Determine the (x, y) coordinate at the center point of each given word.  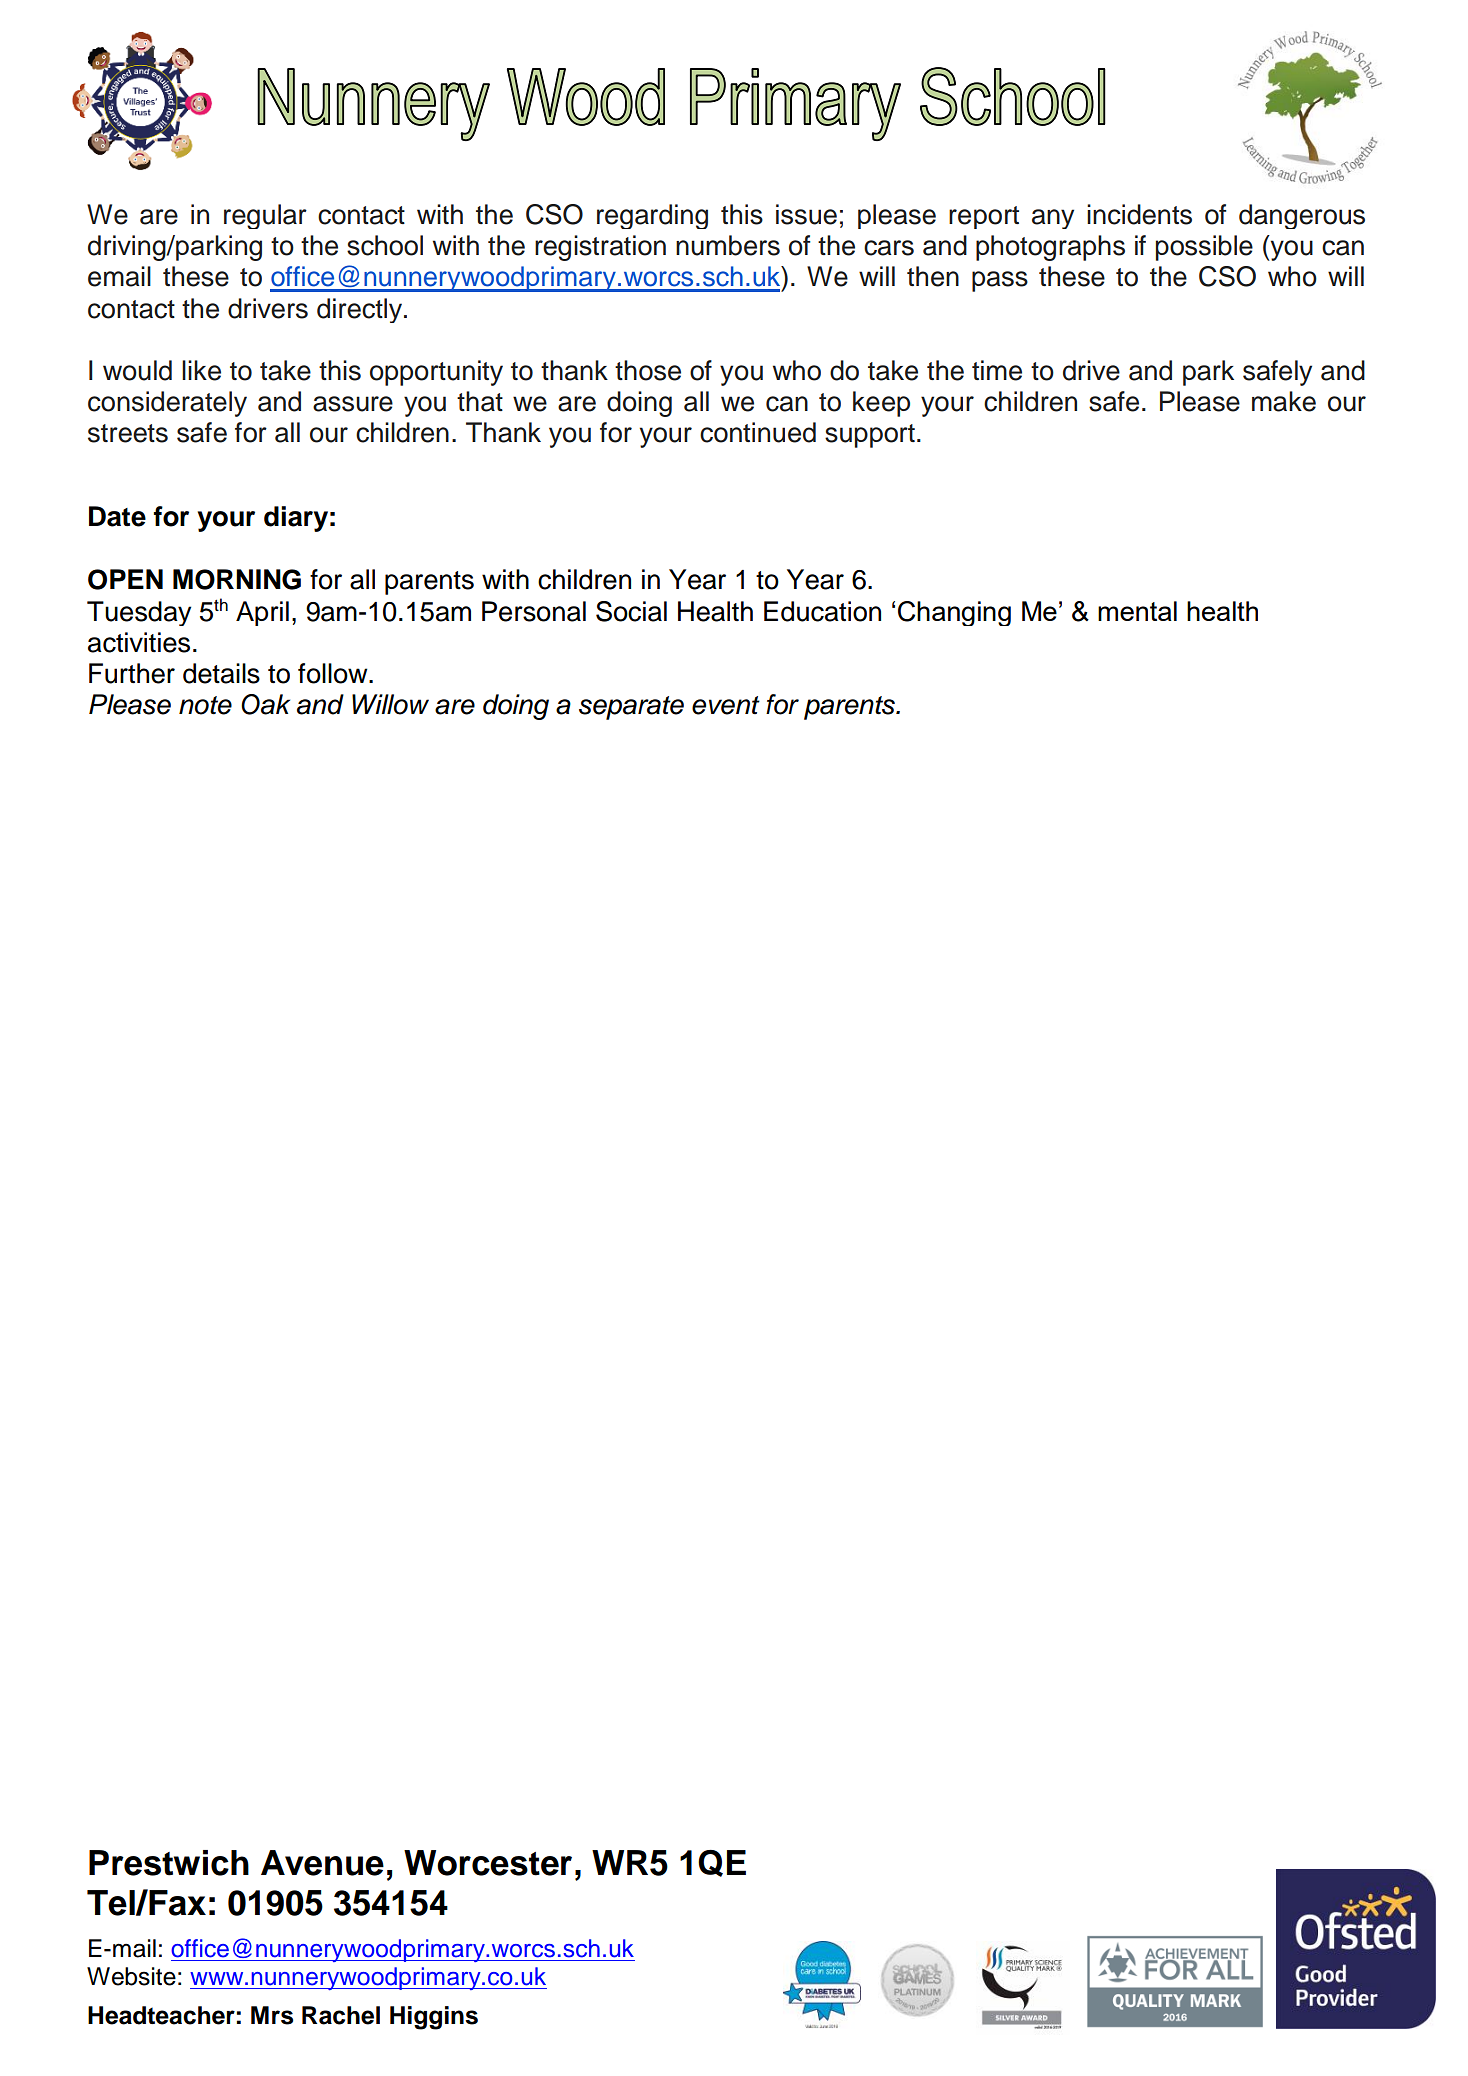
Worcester (488, 1863)
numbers (728, 245)
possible (1204, 248)
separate (631, 708)
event (726, 705)
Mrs (272, 2015)
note (205, 705)
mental (1137, 611)
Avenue (322, 1863)
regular (265, 216)
